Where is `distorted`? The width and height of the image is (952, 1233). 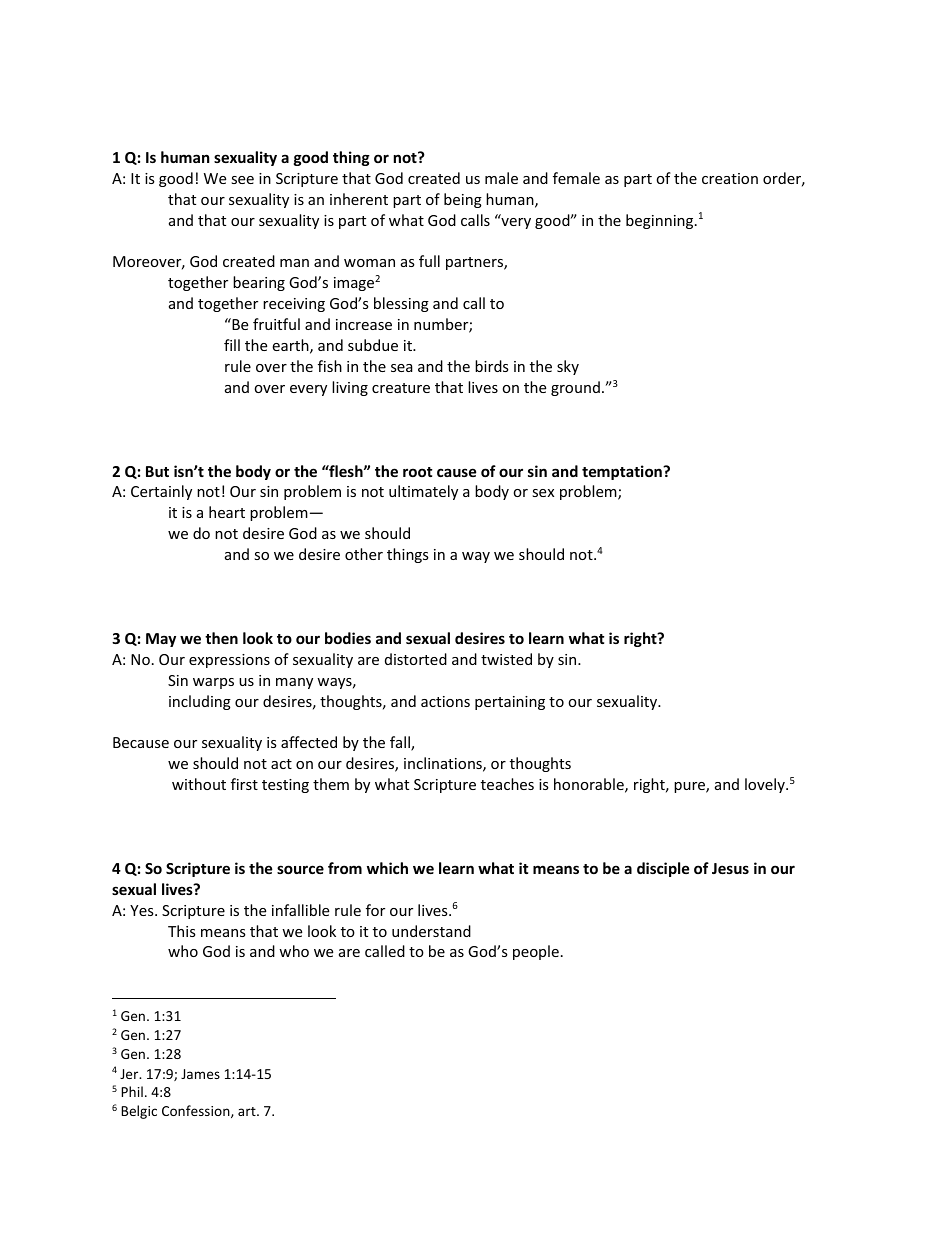
distorted is located at coordinates (416, 659).
